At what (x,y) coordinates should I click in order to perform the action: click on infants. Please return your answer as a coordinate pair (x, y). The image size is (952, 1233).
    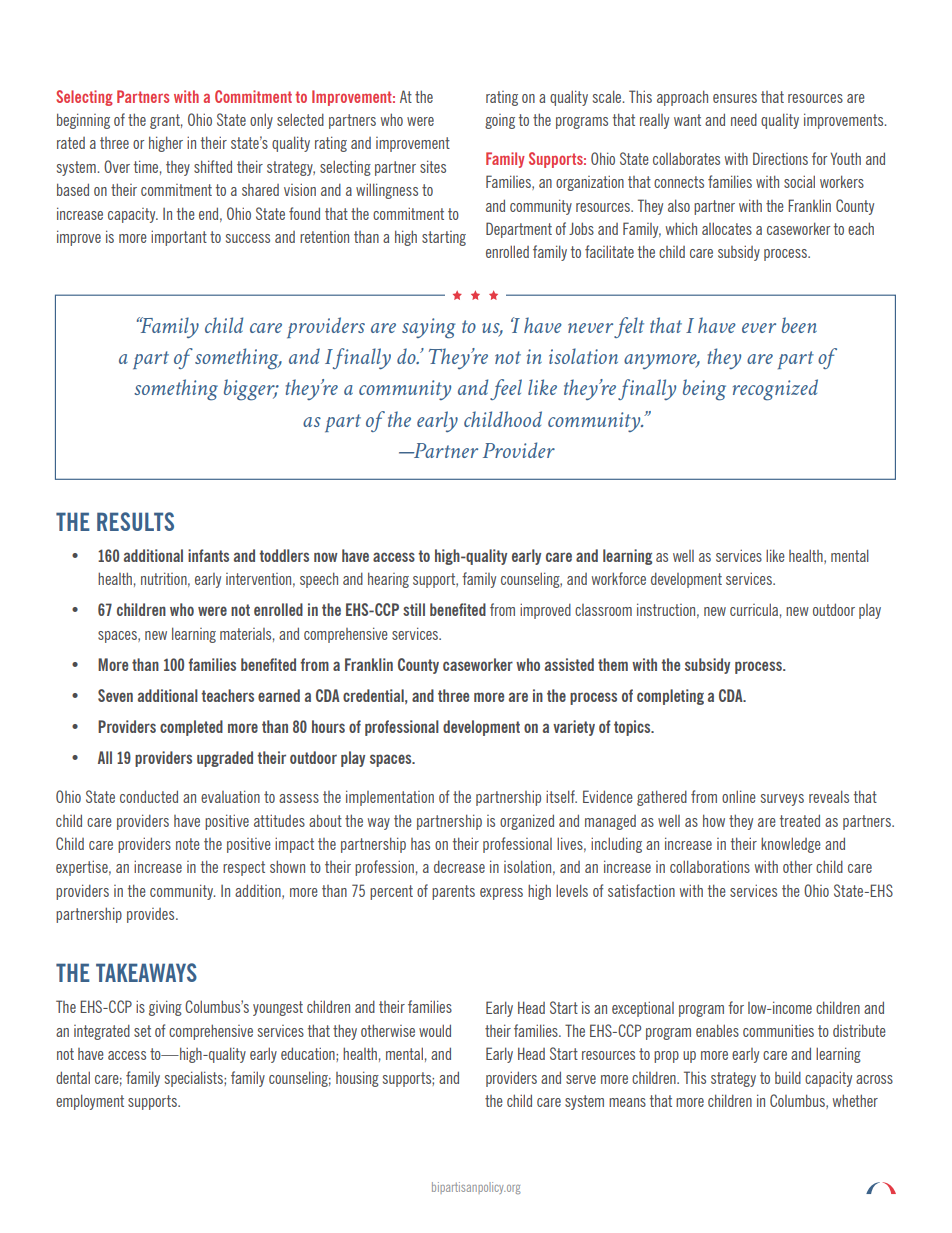
    Looking at the image, I should click on (208, 555).
